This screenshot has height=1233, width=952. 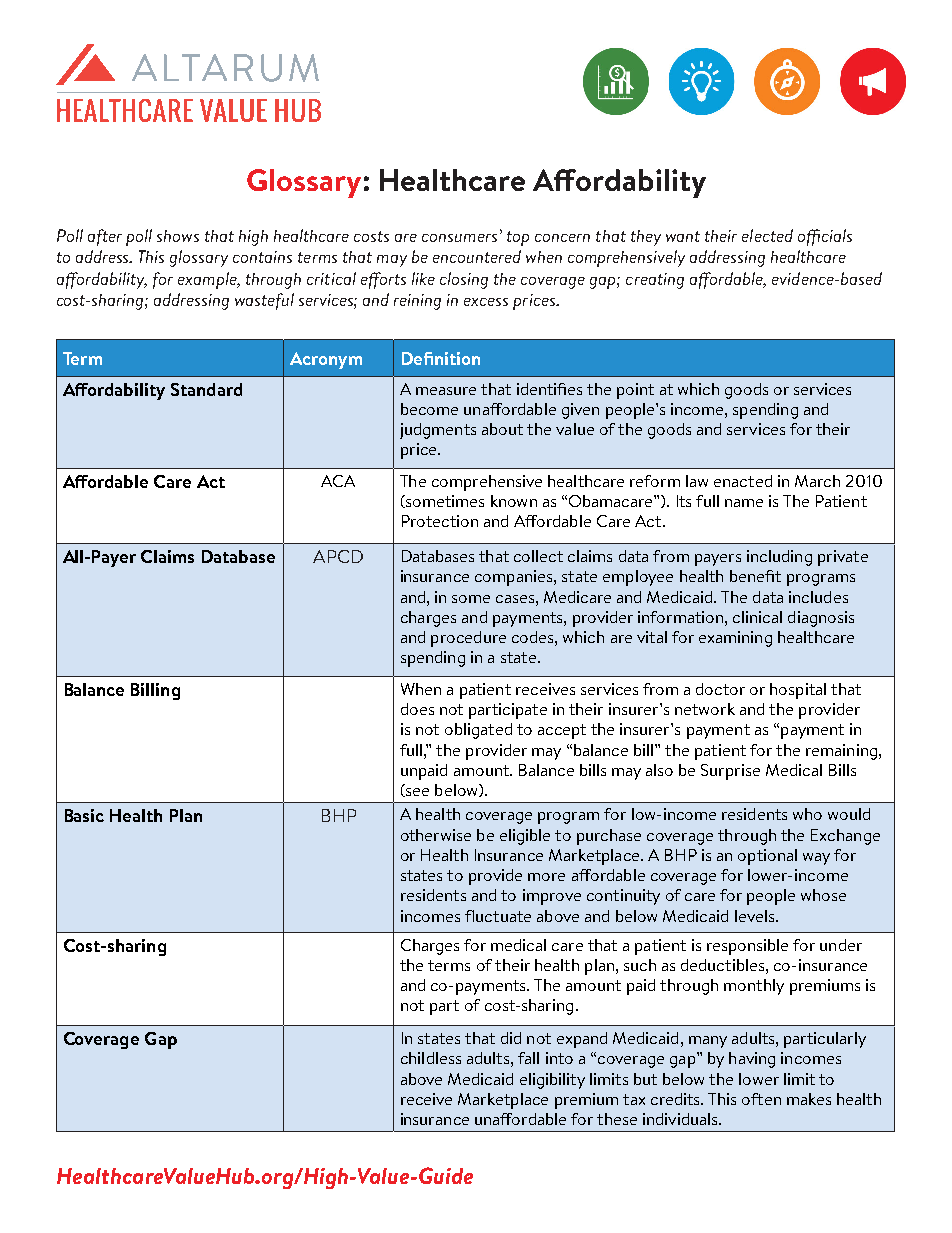 I want to click on known, so click(x=514, y=501).
